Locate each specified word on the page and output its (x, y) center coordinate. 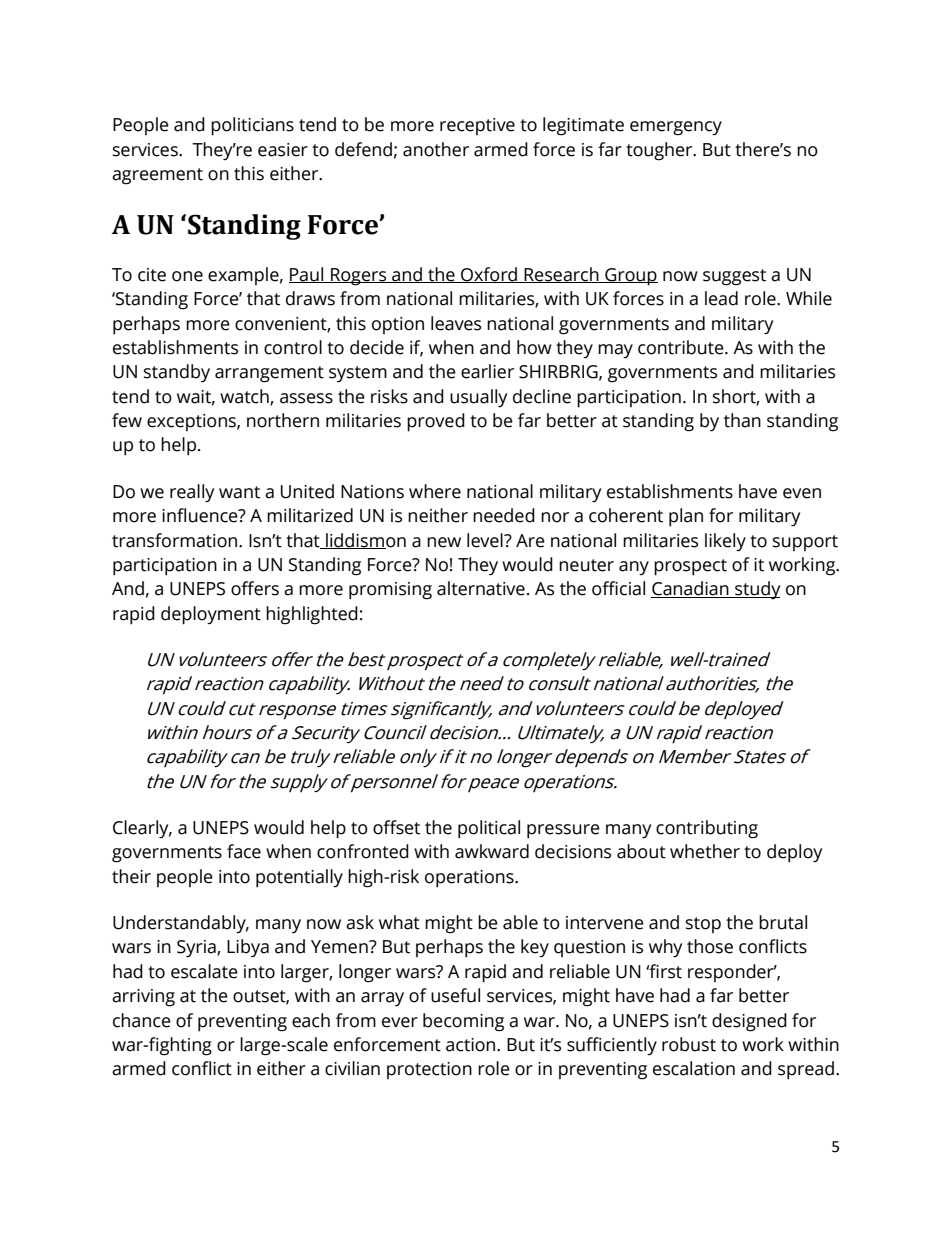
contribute (682, 347)
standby (177, 373)
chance (142, 1020)
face (244, 851)
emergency (676, 128)
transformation (176, 540)
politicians (252, 126)
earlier (487, 371)
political (489, 829)
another (436, 149)
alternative (481, 588)
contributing (707, 829)
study (756, 590)
